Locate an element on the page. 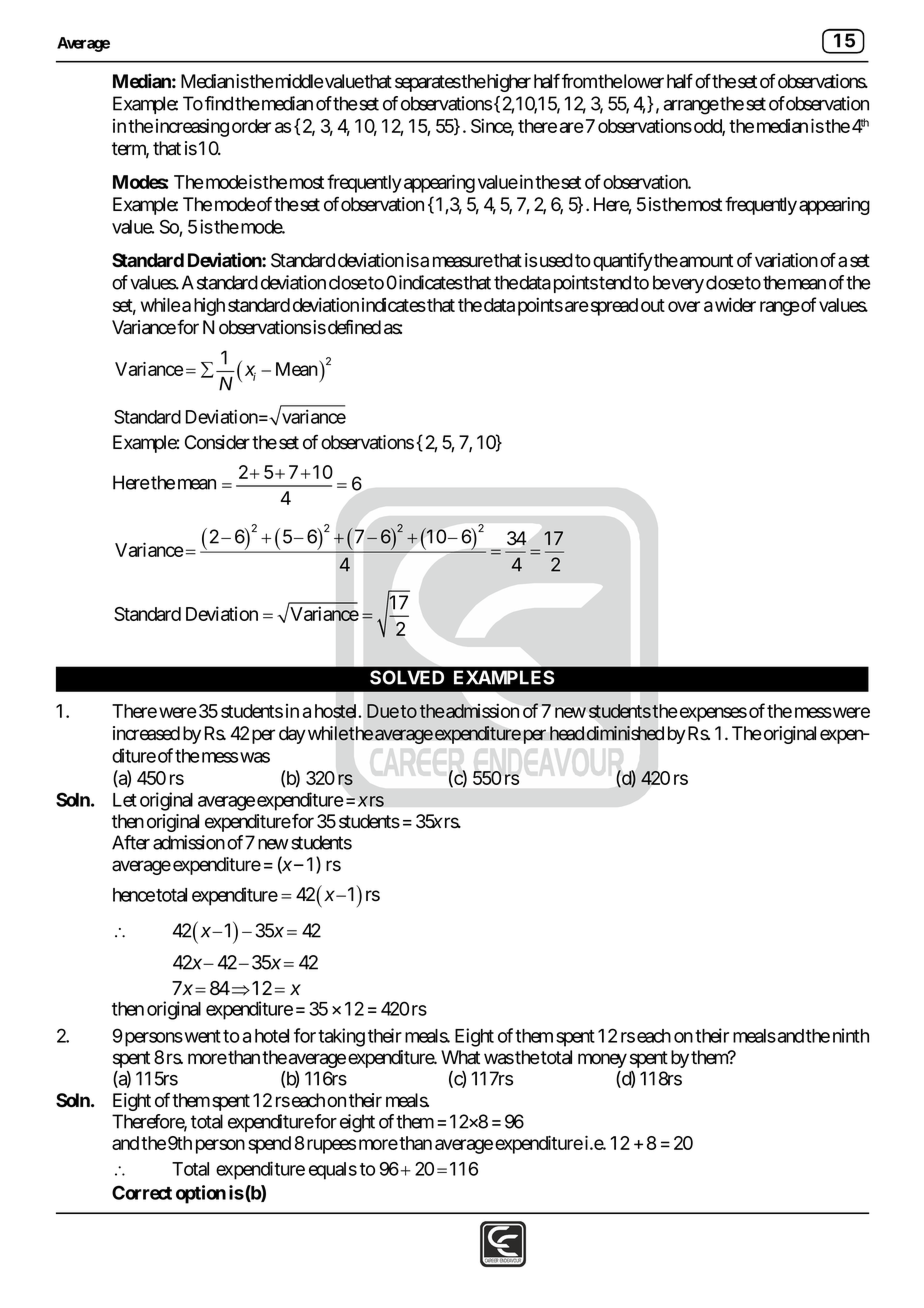  went is located at coordinates (201, 1036).
